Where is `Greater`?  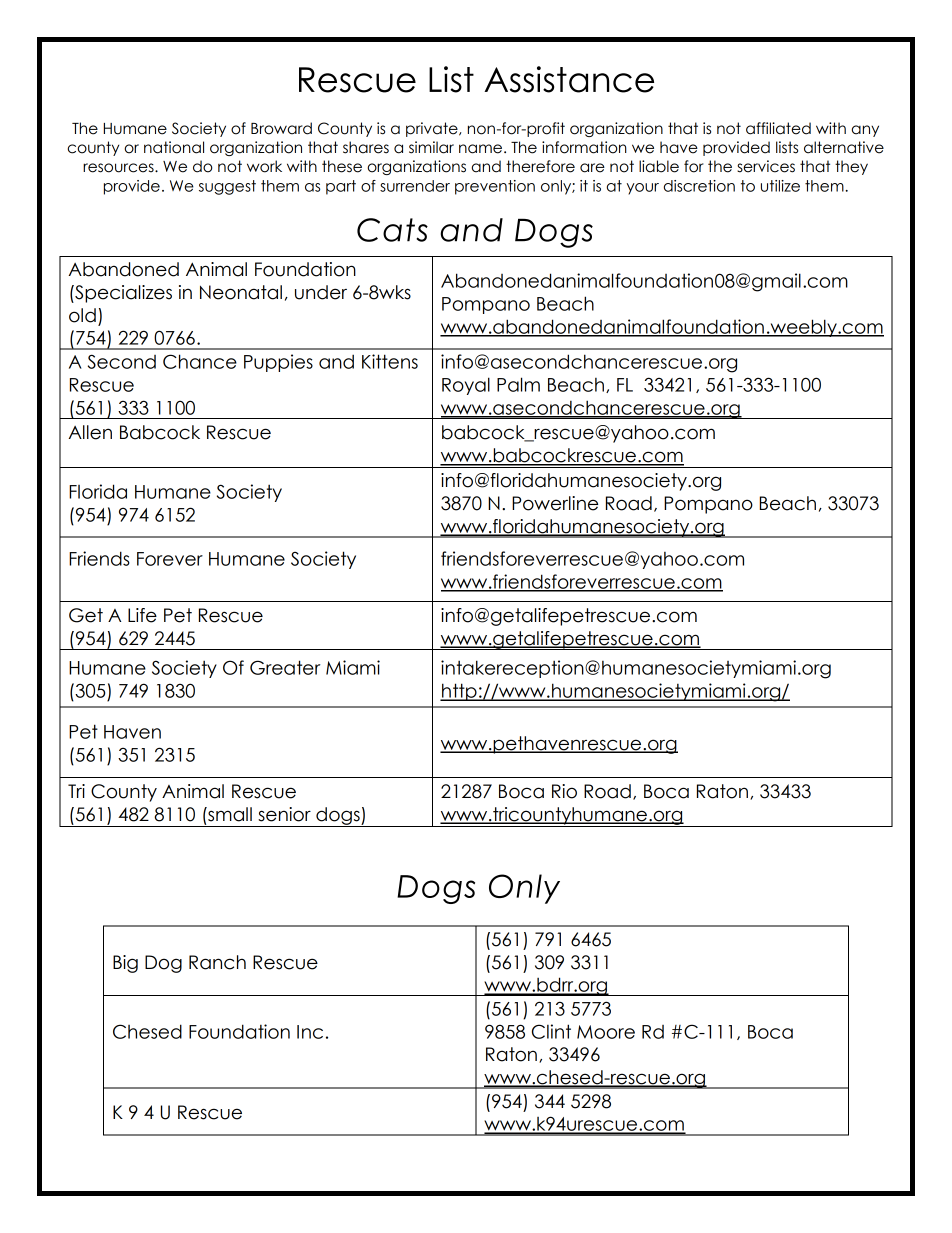 Greater is located at coordinates (285, 667).
